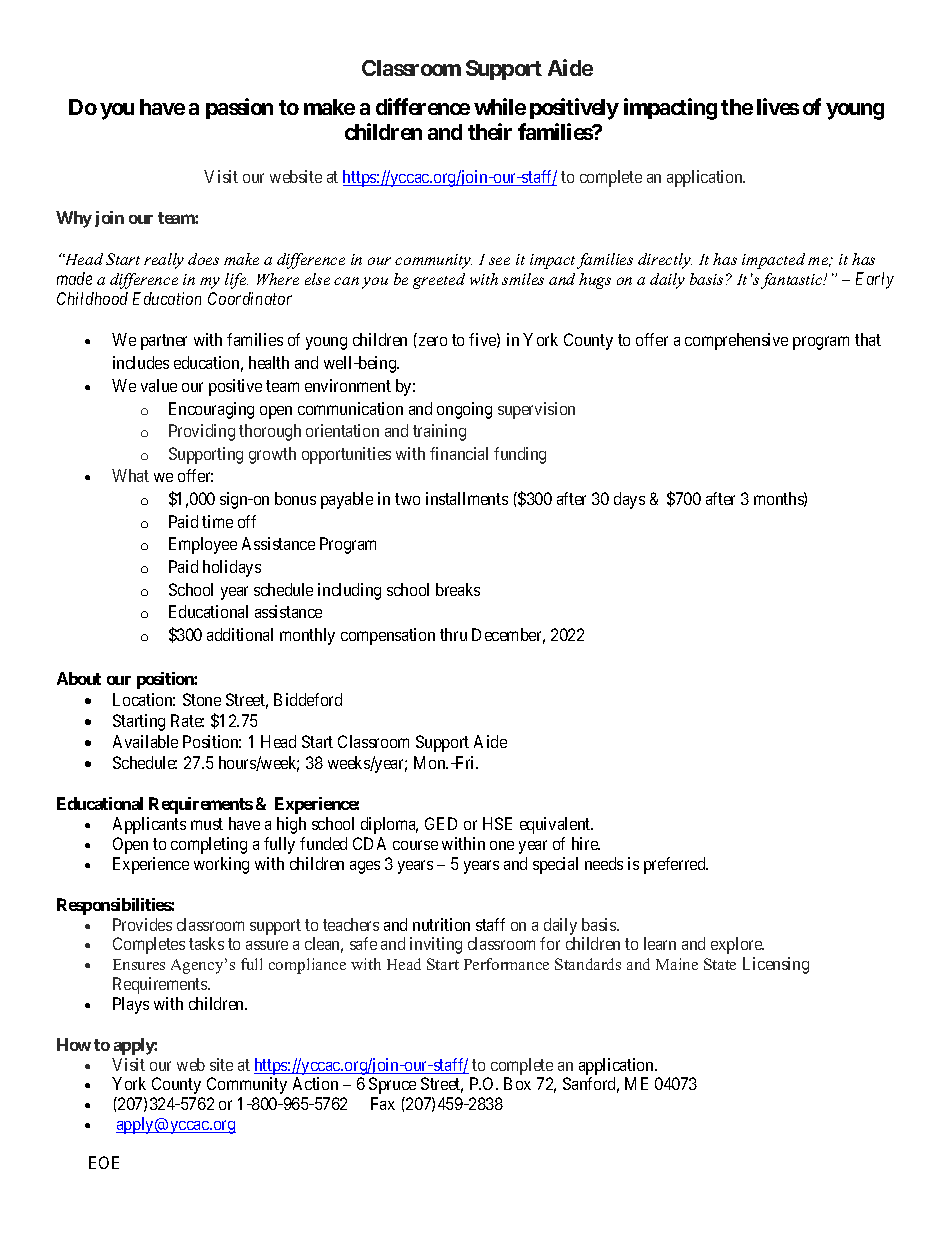 The image size is (952, 1233). What do you see at coordinates (490, 131) in the screenshot?
I see `their` at bounding box center [490, 131].
